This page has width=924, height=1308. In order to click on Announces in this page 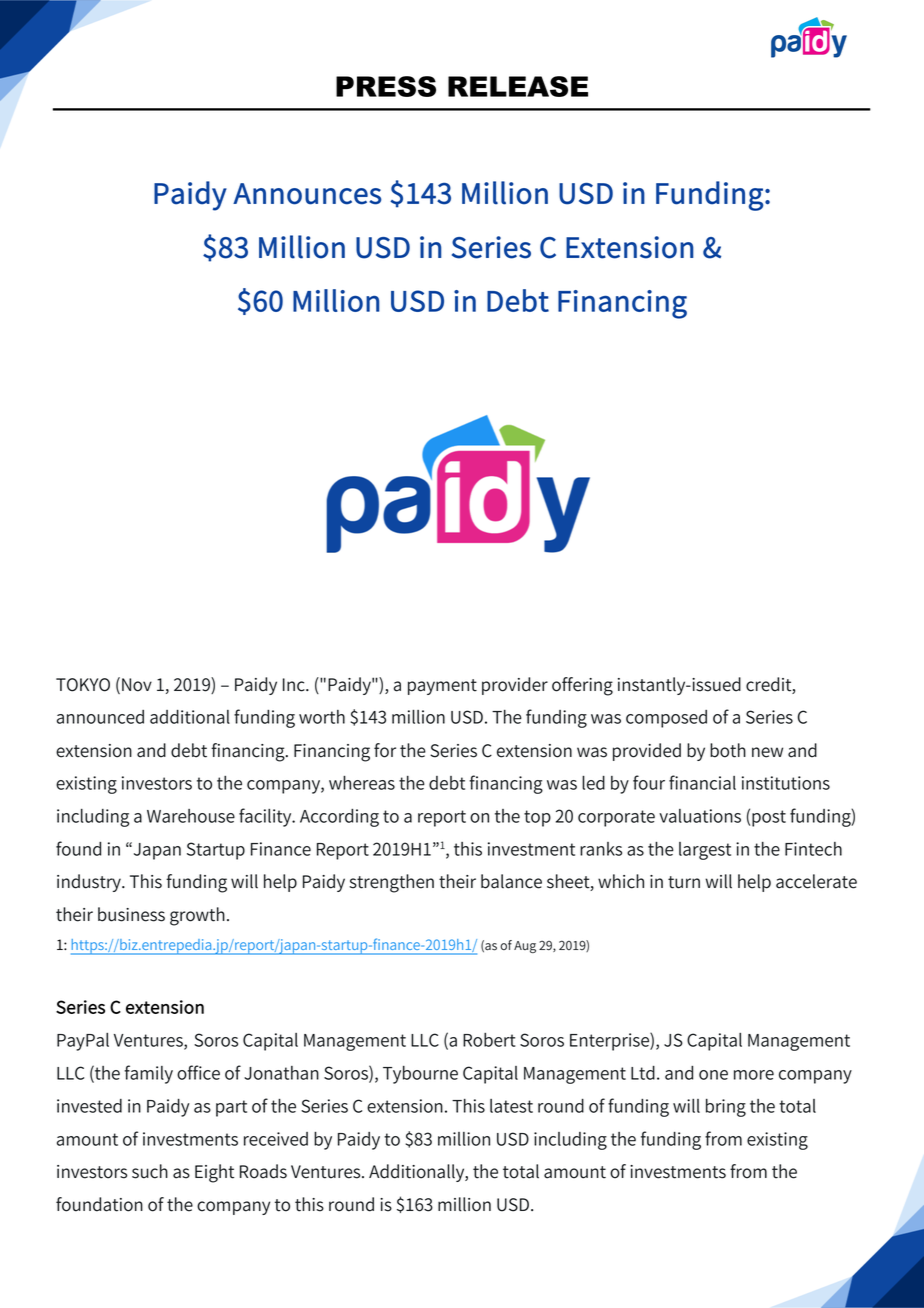, I will do `click(307, 194)`.
